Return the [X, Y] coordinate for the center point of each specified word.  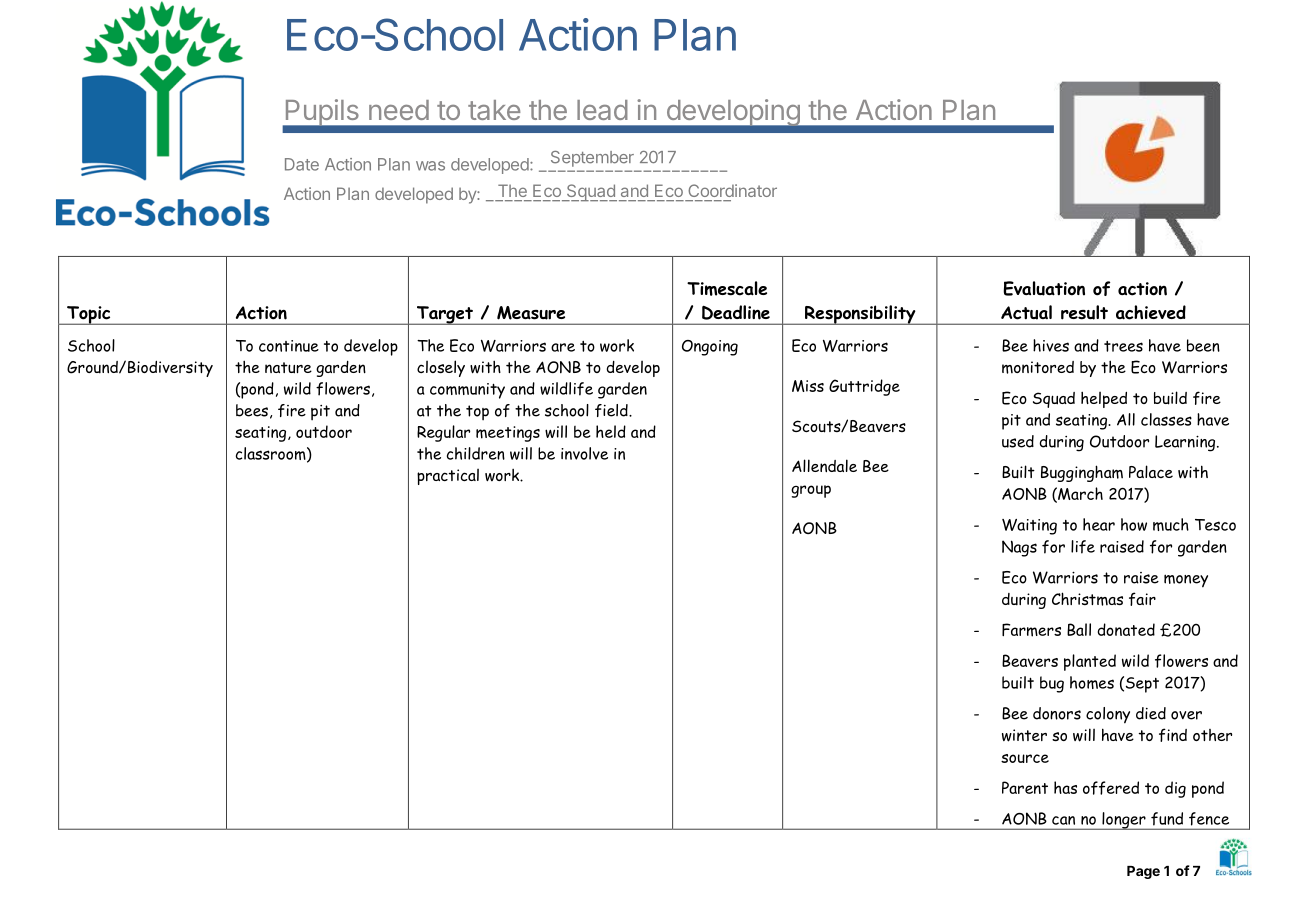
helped [1104, 399]
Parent [1025, 787]
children [476, 453]
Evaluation [1044, 288]
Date [302, 164]
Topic [89, 315]
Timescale [727, 288]
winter [1024, 735]
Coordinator [732, 190]
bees [252, 410]
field [612, 410]
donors [1057, 713]
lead [602, 110]
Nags [1019, 548]
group [811, 491]
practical [448, 476]
